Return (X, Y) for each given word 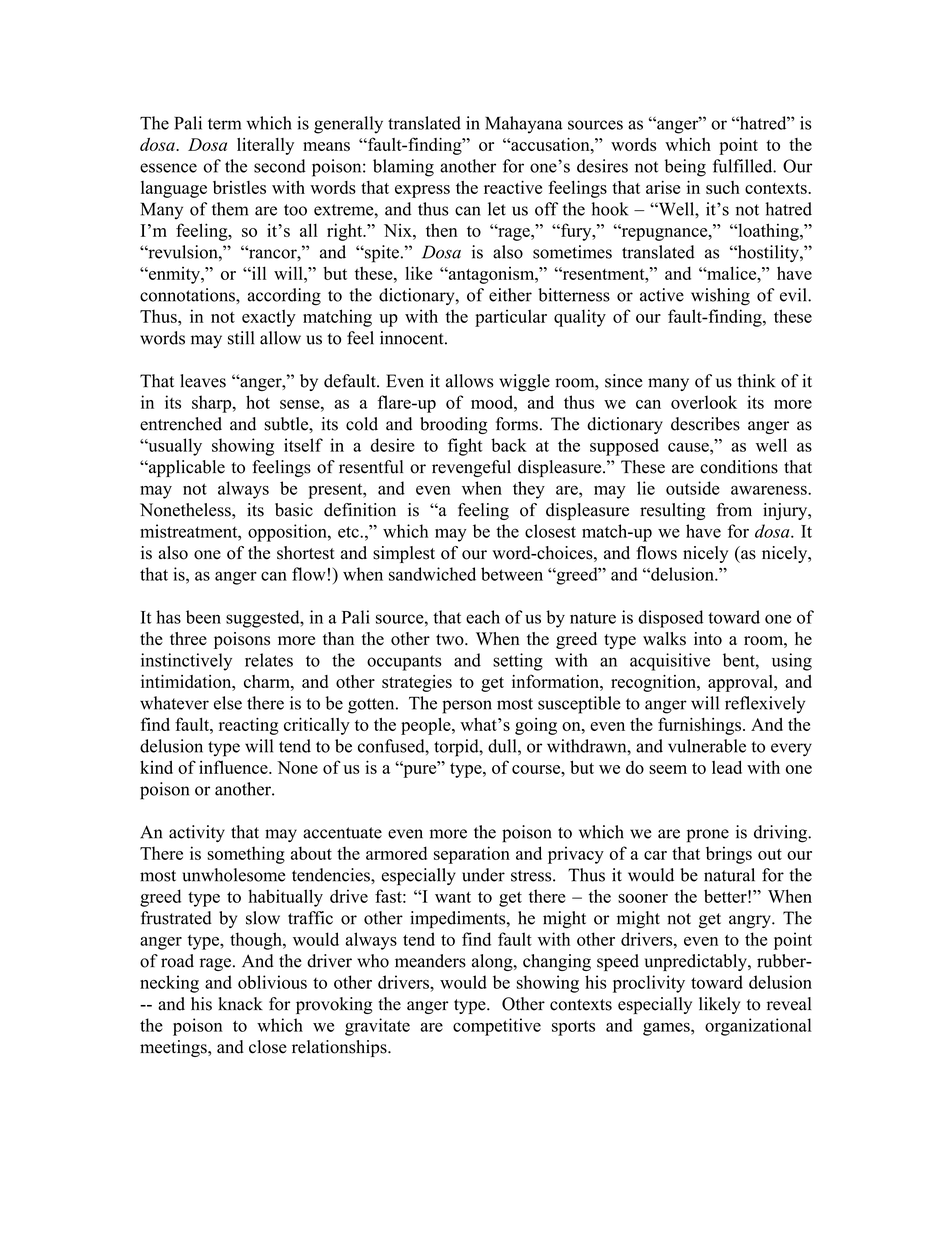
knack (240, 1004)
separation (472, 855)
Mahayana (524, 125)
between (512, 574)
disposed (670, 619)
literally (265, 146)
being (685, 168)
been (203, 617)
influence (234, 767)
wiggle (524, 382)
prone (708, 836)
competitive (497, 1027)
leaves (203, 381)
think (757, 381)
